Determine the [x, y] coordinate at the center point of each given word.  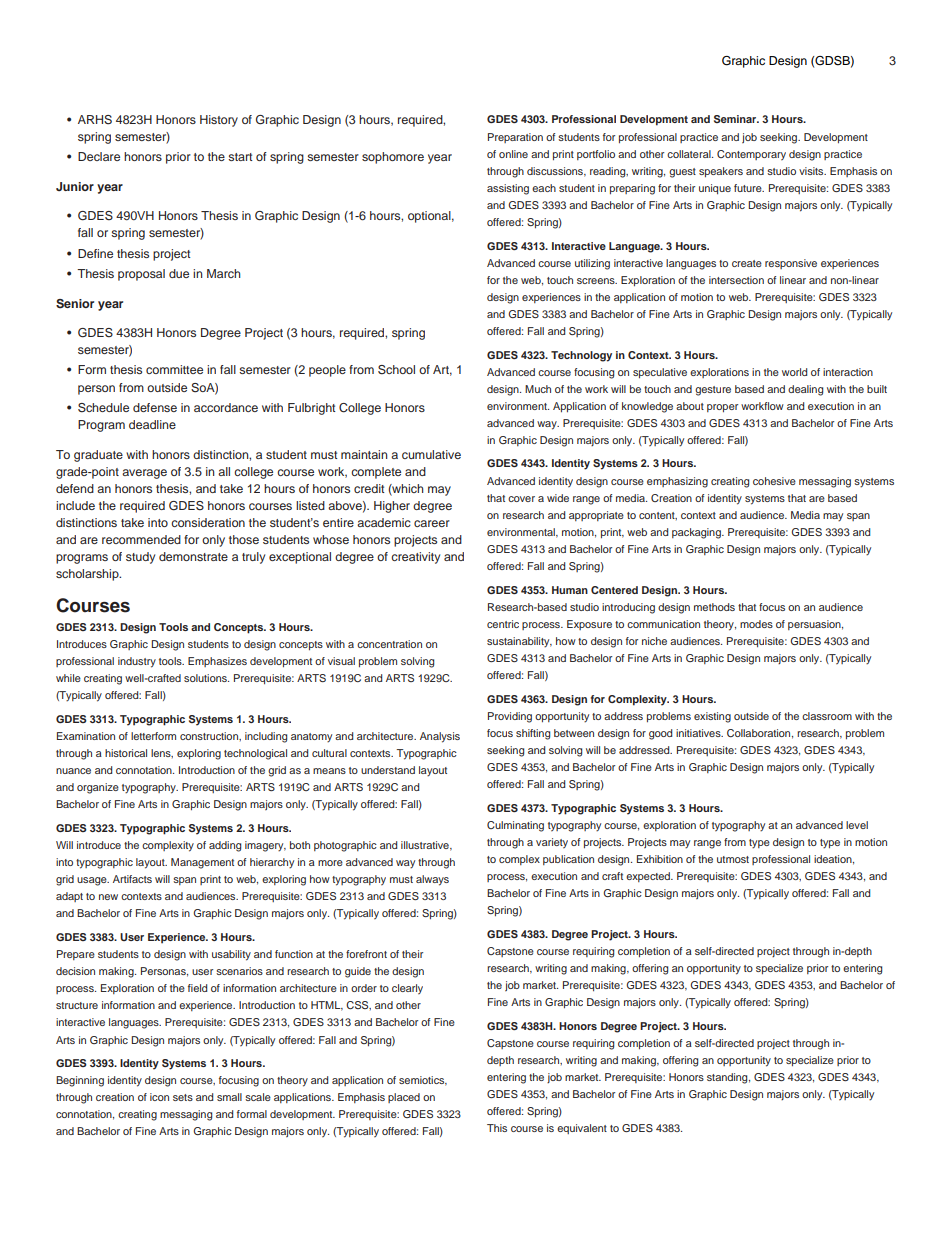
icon [159, 1097]
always [432, 880]
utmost [733, 859]
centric [503, 624]
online [513, 154]
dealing [805, 390]
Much [538, 389]
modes [756, 624]
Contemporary [751, 155]
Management [202, 863]
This [497, 1128]
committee [174, 369]
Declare [99, 156]
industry [137, 662]
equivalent [582, 1129]
